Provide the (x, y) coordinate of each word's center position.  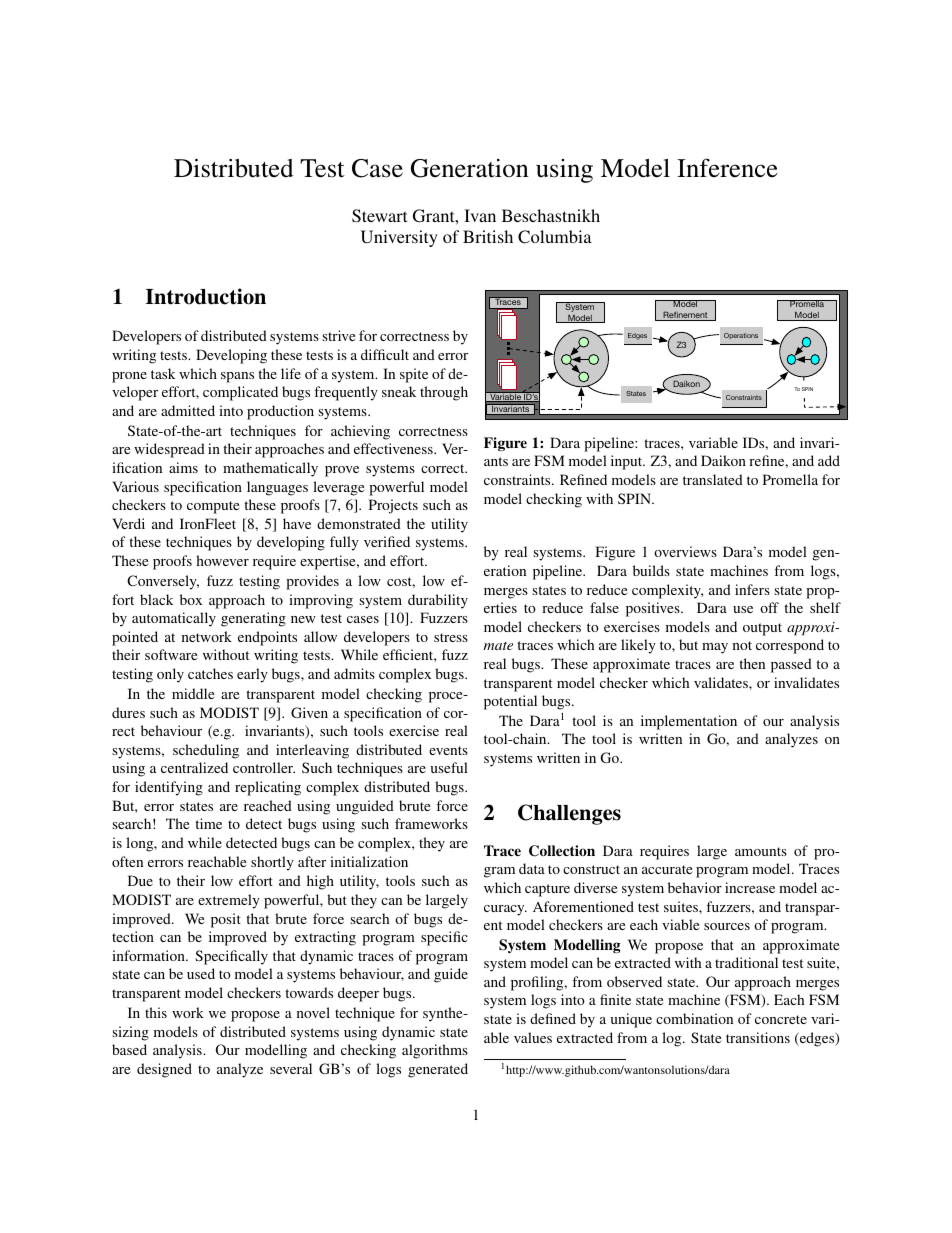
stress (451, 637)
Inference (727, 168)
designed (164, 1070)
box (191, 599)
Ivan (480, 215)
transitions (758, 1037)
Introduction (206, 296)
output (762, 629)
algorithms (435, 1051)
